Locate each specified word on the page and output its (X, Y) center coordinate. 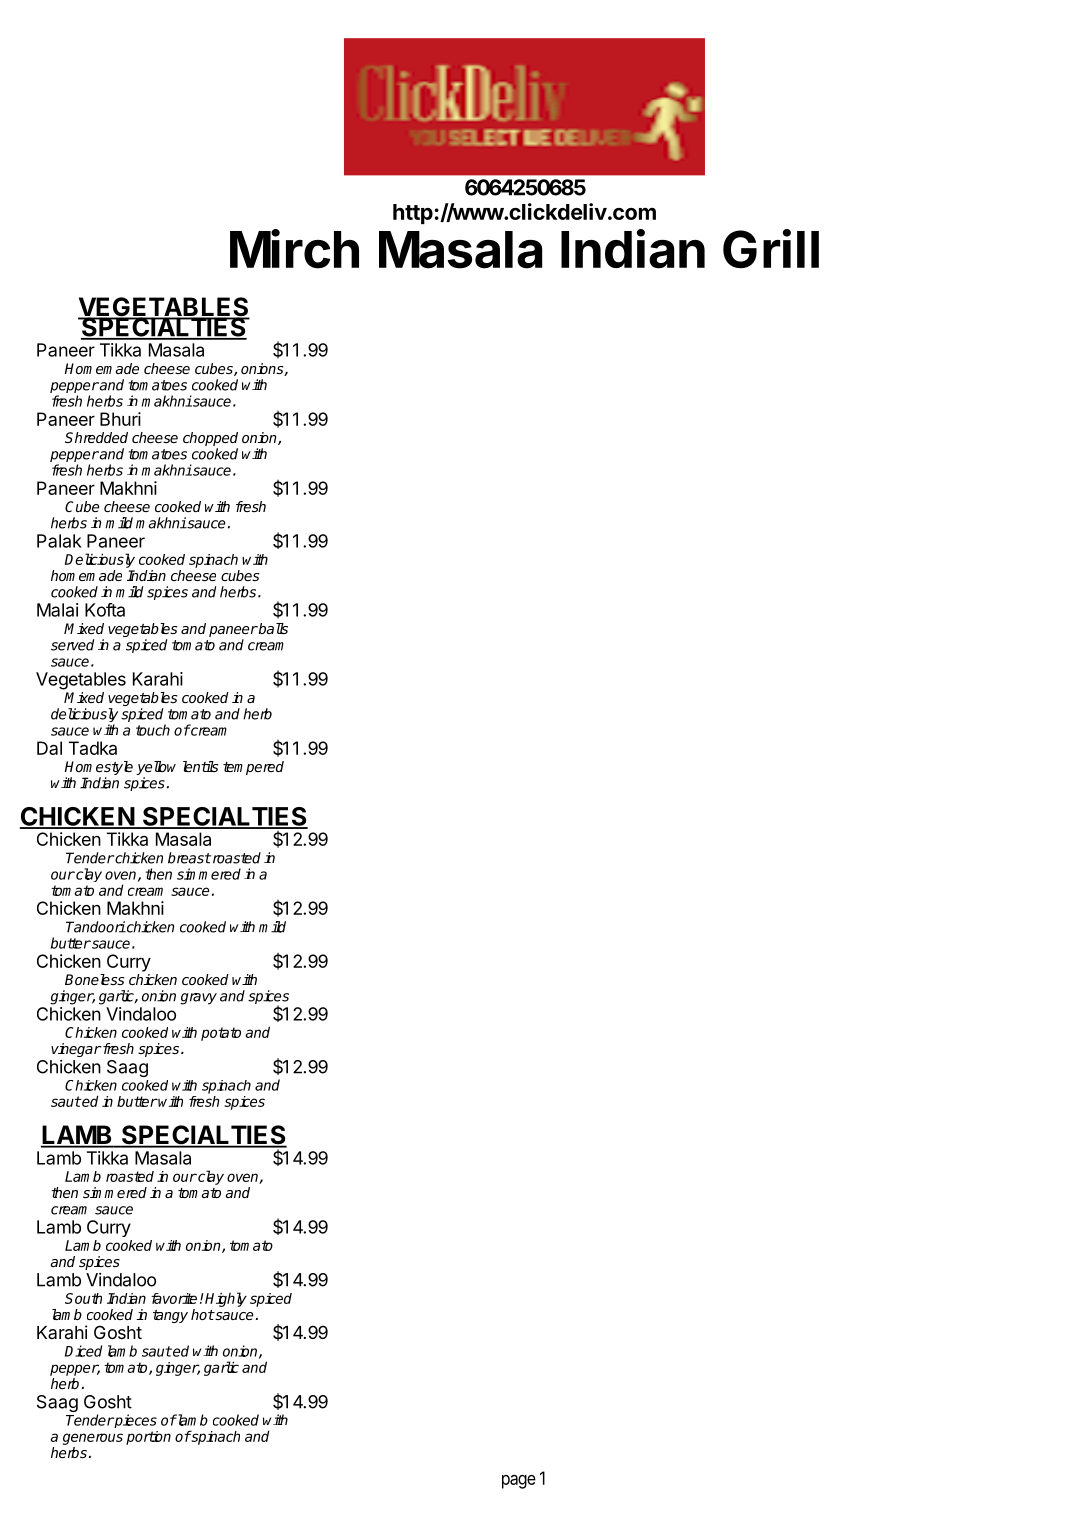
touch (153, 730)
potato (221, 1034)
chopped (210, 439)
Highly (226, 1299)
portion (148, 1438)
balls (272, 628)
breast (189, 858)
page (519, 1482)
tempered (253, 768)
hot (202, 1314)
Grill (771, 249)
